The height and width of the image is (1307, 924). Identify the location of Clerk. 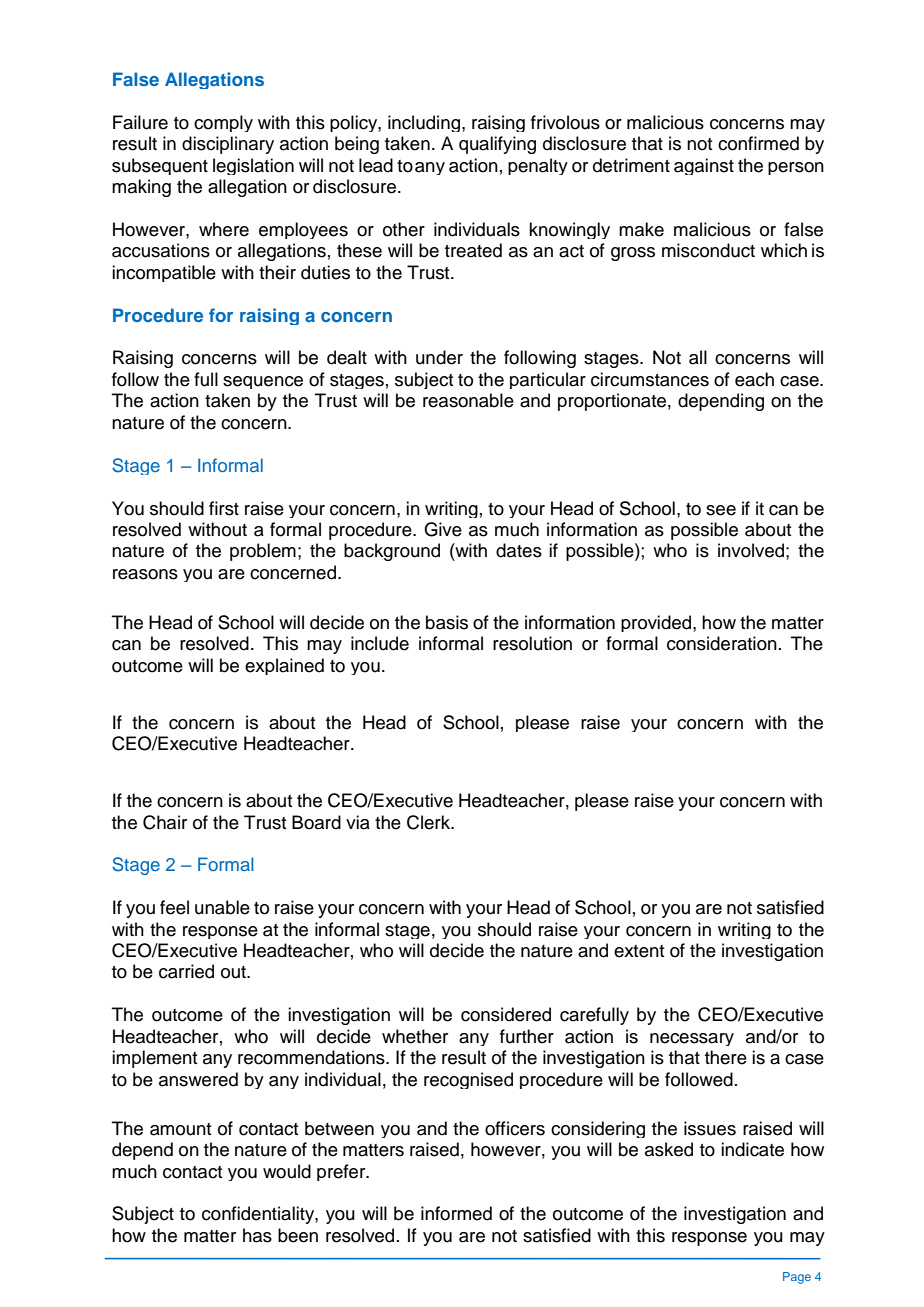
(429, 822).
